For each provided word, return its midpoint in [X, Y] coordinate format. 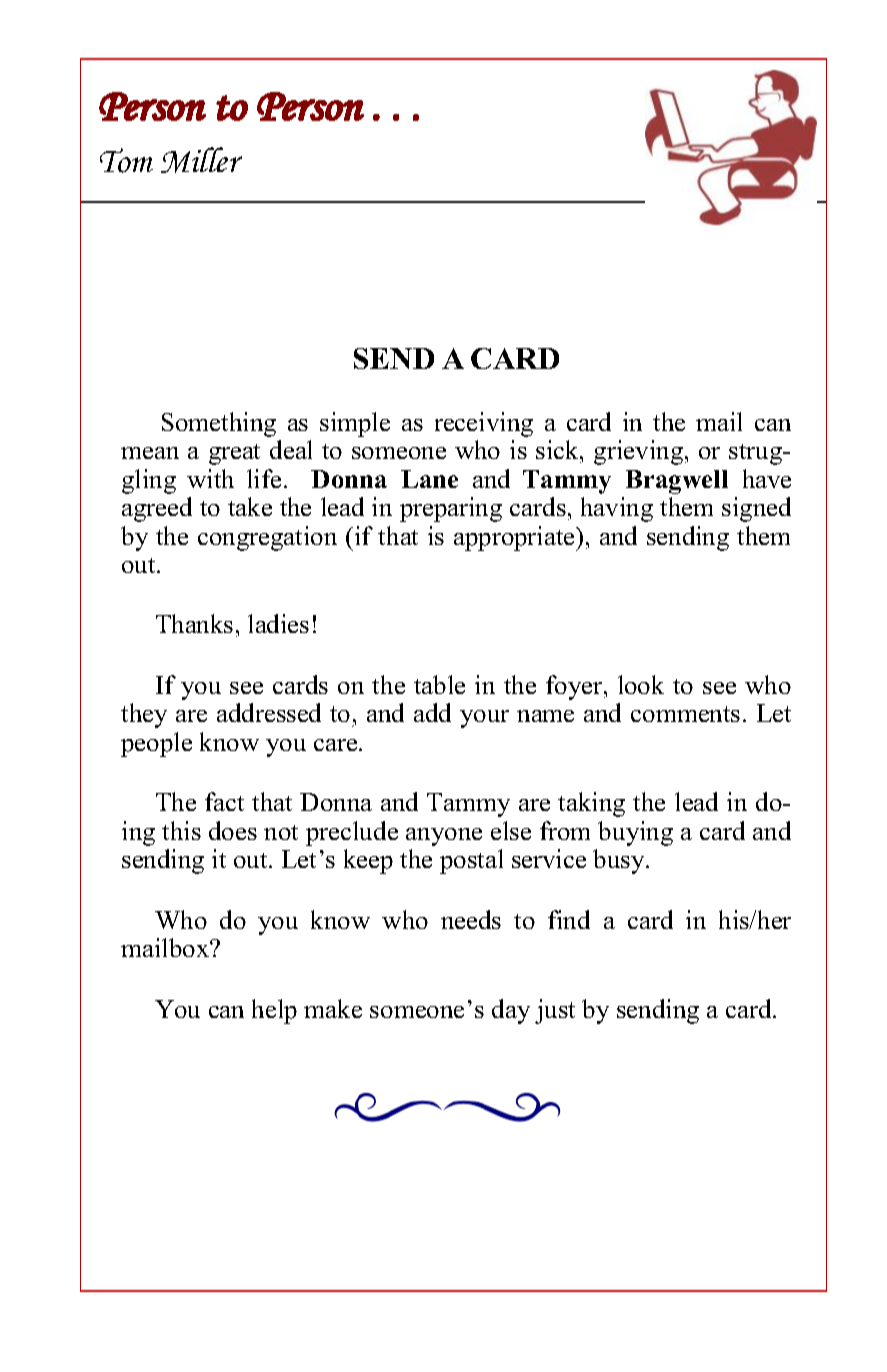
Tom [126, 160]
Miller [201, 160]
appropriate [516, 538]
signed [756, 509]
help [274, 1011]
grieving [640, 452]
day [511, 1011]
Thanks [194, 623]
